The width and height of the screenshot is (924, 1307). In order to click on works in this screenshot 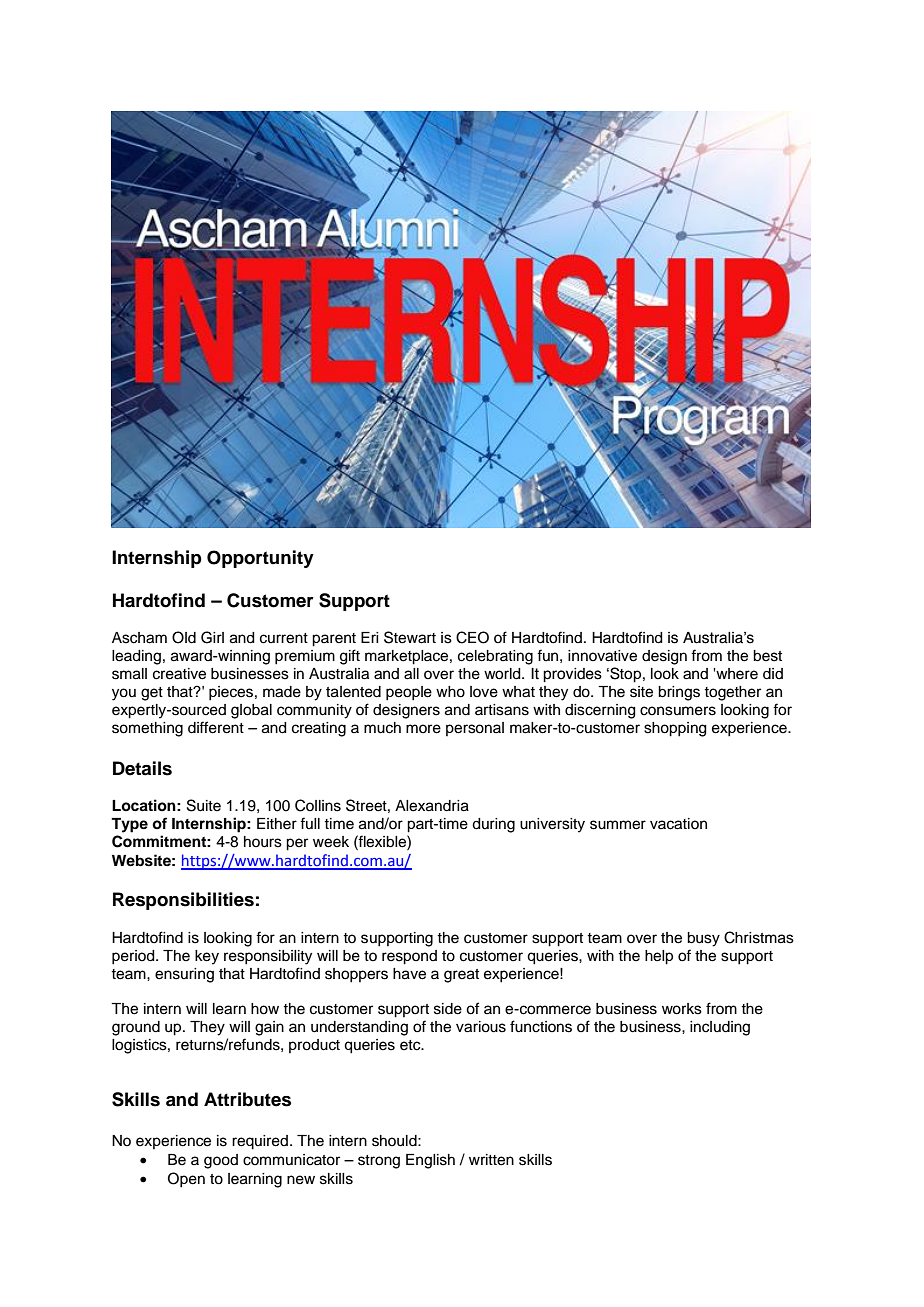, I will do `click(682, 1009)`.
